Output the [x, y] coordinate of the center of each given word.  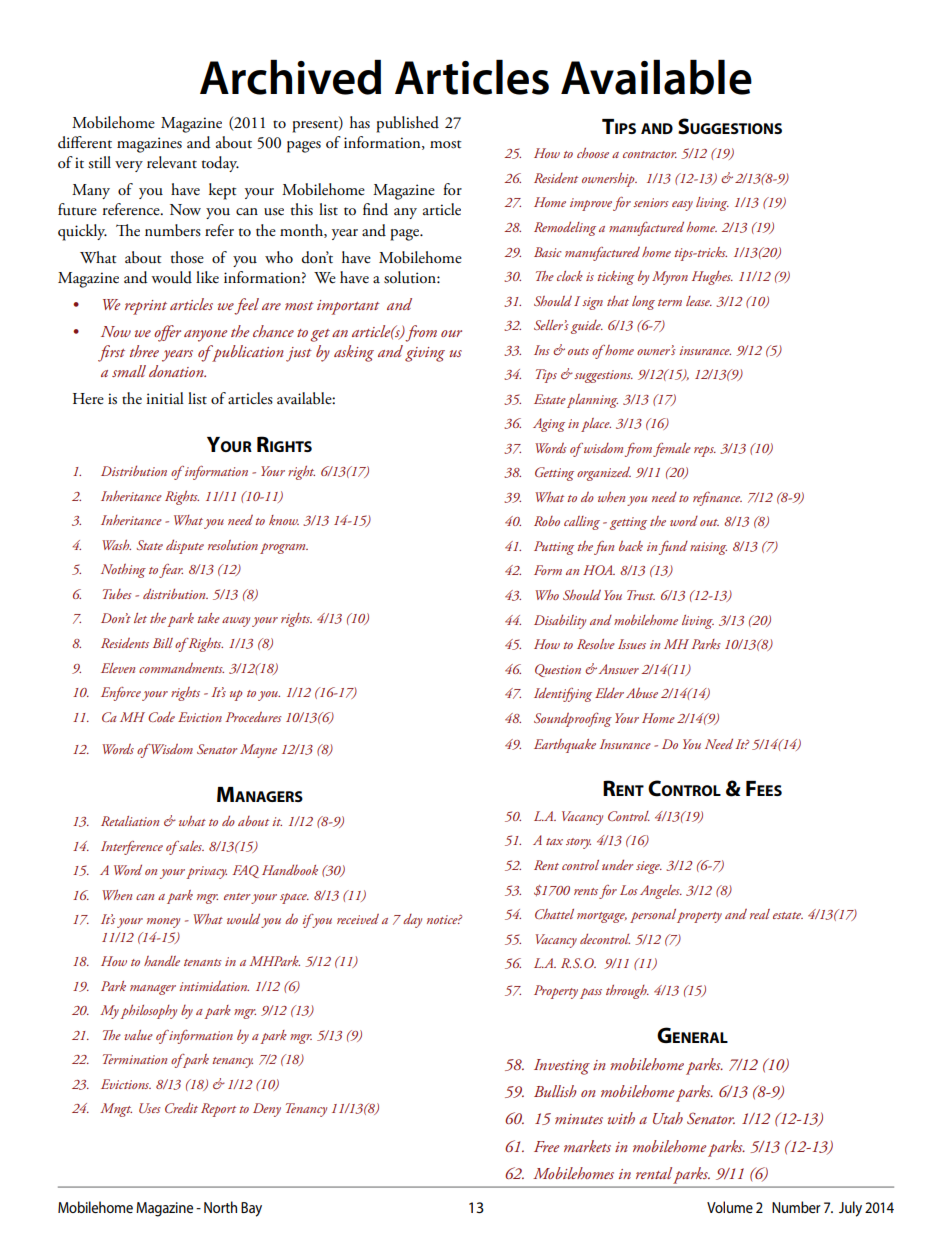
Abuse [642, 692]
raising [708, 548]
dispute [185, 546]
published [407, 124]
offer [167, 333]
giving [425, 354]
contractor [650, 154]
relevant [172, 162]
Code [161, 717]
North [220, 1207]
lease [699, 301]
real [760, 914]
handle [162, 961]
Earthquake [565, 746]
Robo [547, 521]
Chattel [554, 914]
